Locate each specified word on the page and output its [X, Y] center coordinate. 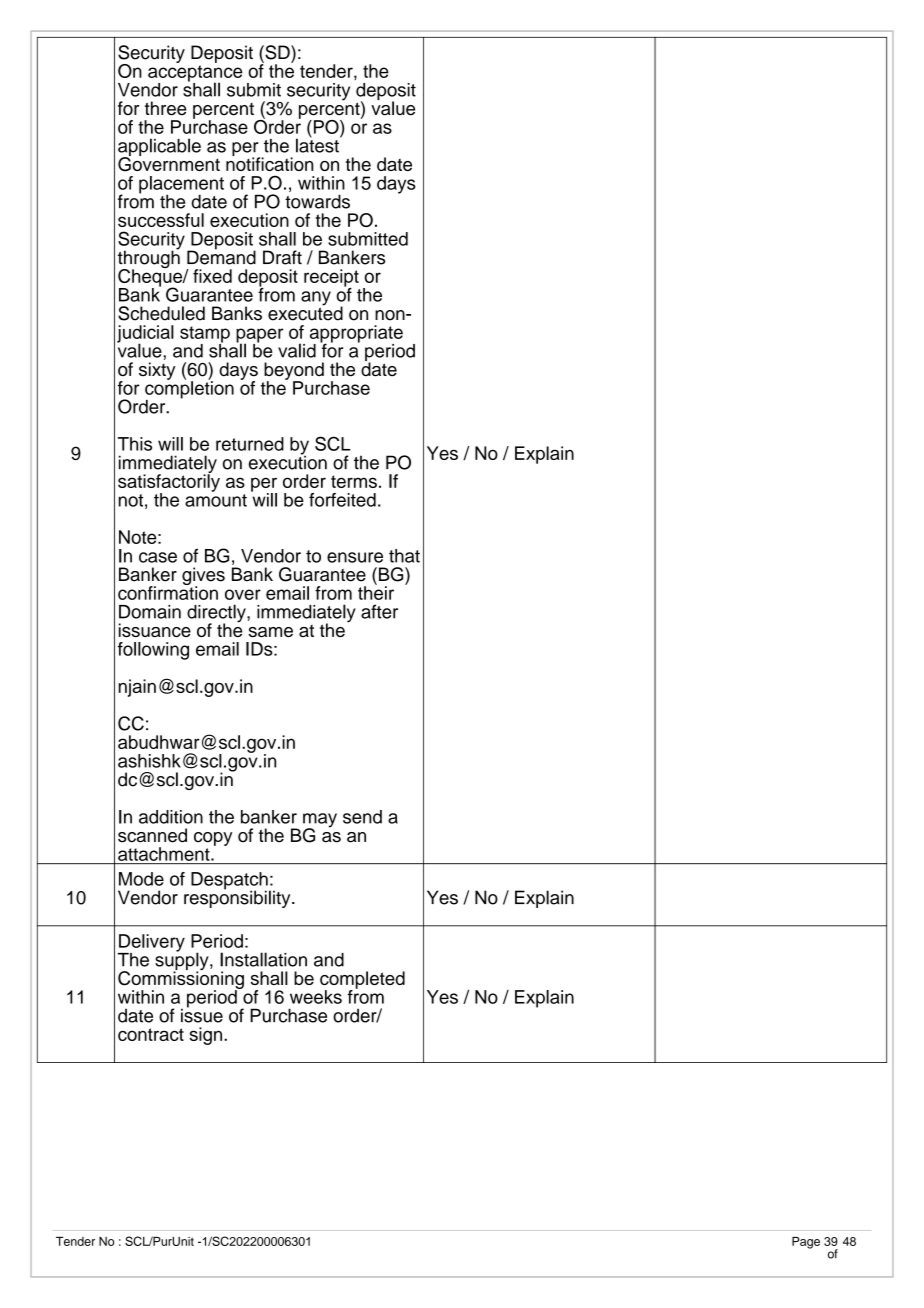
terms [354, 481]
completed [362, 981]
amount [216, 499]
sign [207, 1036]
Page [806, 1243]
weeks [316, 997]
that [404, 556]
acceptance [195, 74]
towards [317, 201]
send [362, 817]
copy [213, 839]
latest [318, 144]
